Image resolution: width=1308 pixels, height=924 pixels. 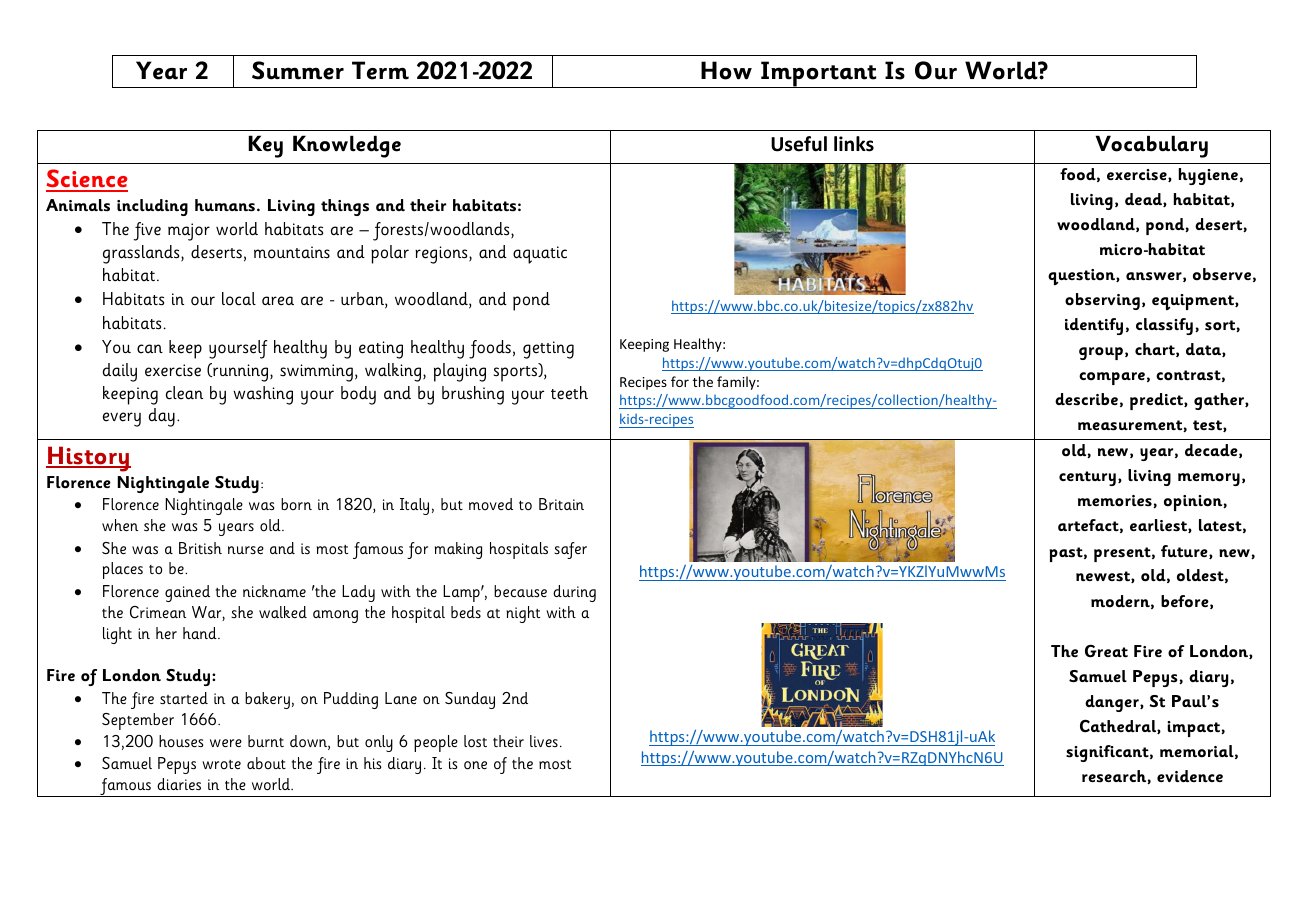 What do you see at coordinates (187, 593) in the screenshot?
I see `gained` at bounding box center [187, 593].
